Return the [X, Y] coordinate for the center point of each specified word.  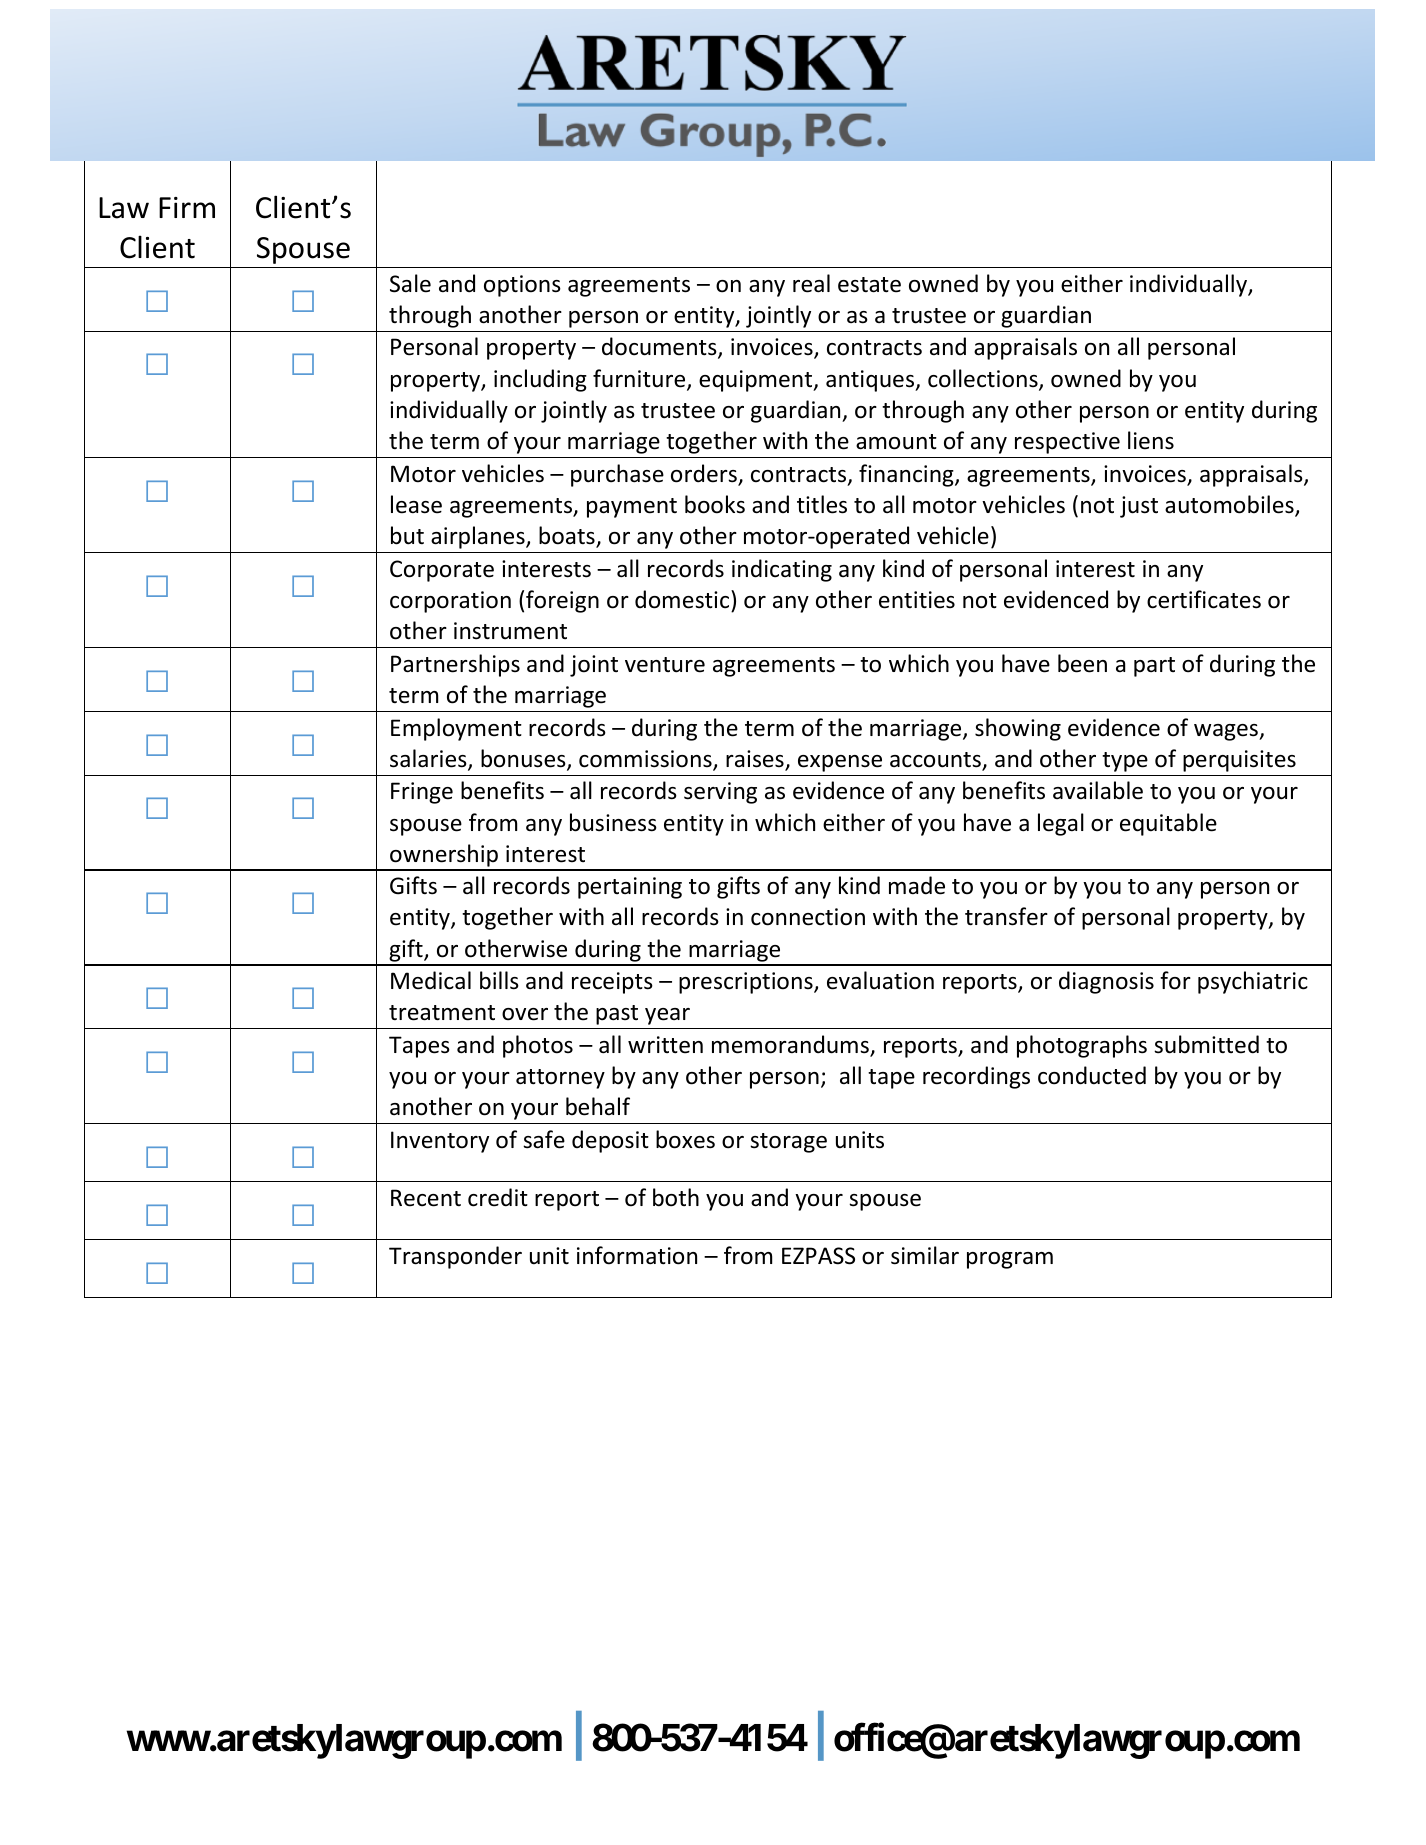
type [1125, 762]
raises [756, 760]
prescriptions [747, 983]
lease [416, 504]
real [811, 283]
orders [705, 474]
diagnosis [1106, 982]
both [676, 1197]
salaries [429, 759]
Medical [431, 980]
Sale [410, 283]
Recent [426, 1198]
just [1139, 507]
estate [869, 285]
